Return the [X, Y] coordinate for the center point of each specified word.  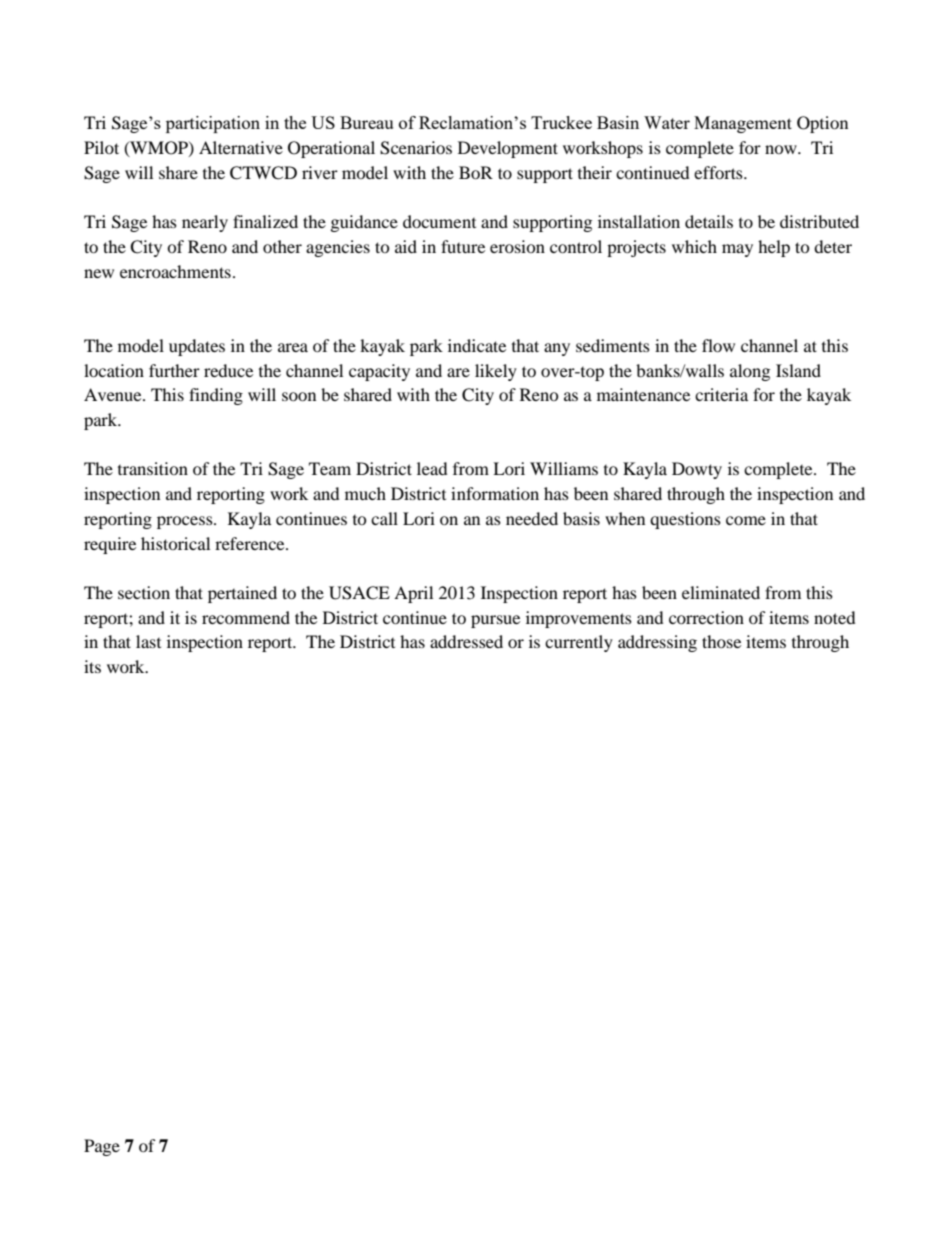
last [148, 641]
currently [579, 643]
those [721, 641]
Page [102, 1147]
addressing [657, 643]
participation [213, 124]
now [782, 149]
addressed [466, 641]
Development [508, 149]
